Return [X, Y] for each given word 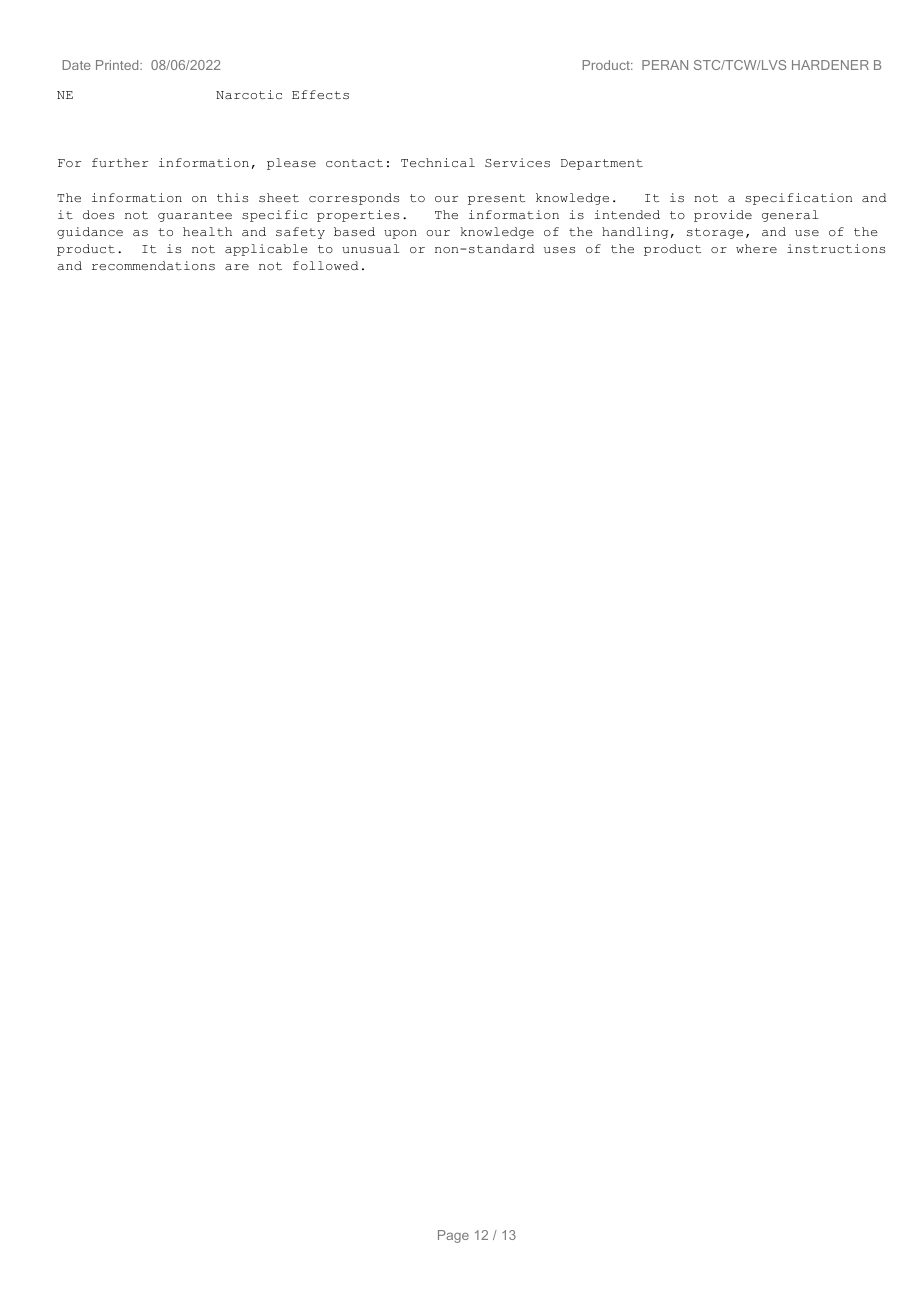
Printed [118, 65]
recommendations [153, 265]
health [207, 232]
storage [715, 233]
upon [400, 234]
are [237, 267]
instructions [836, 248]
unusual [370, 248]
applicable [266, 250]
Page [453, 1236]
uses [559, 250]
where [756, 248]
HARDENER [830, 65]
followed [325, 266]
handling [635, 233]
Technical [438, 163]
